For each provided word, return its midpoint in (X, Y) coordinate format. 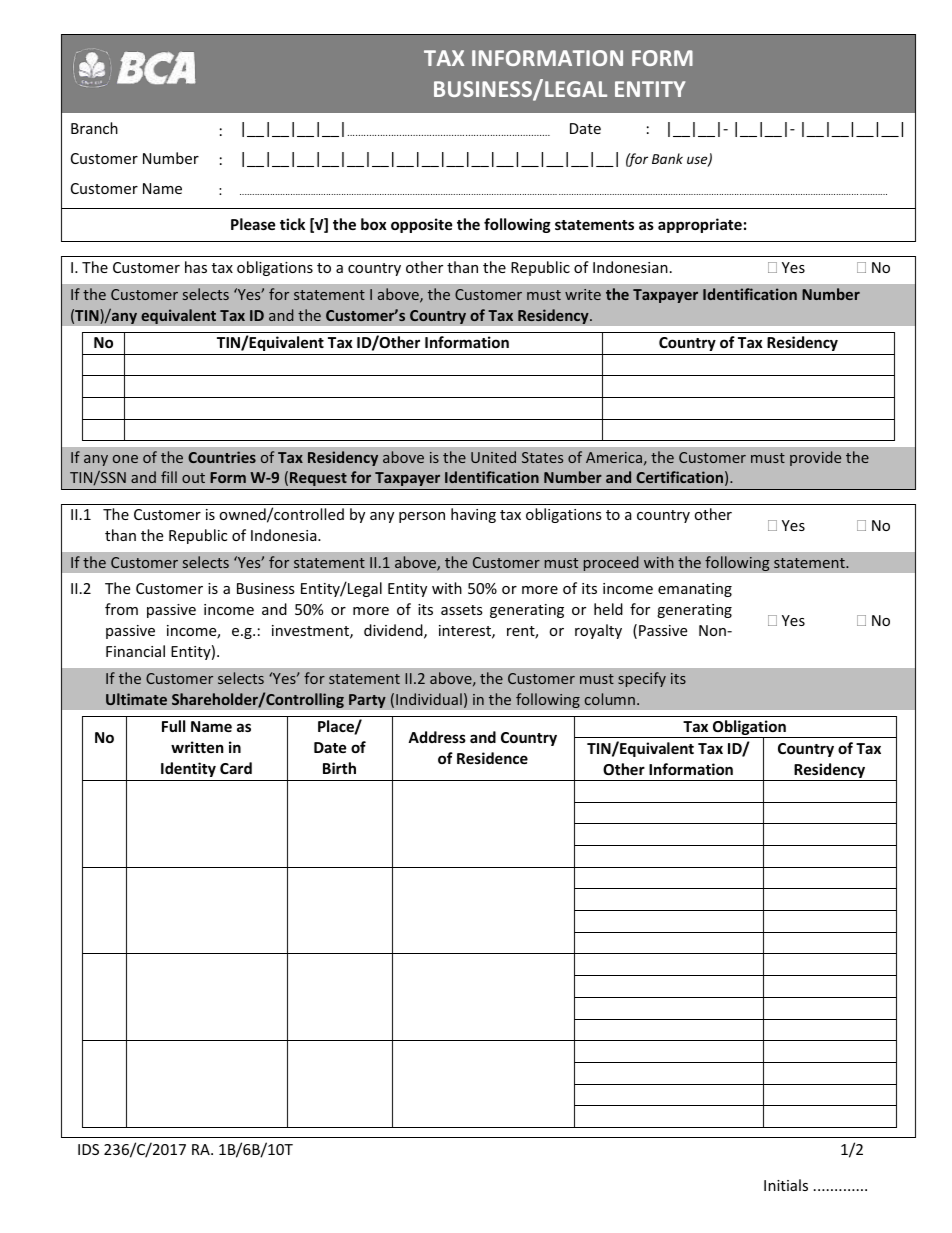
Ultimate (136, 699)
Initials (786, 1185)
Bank (667, 158)
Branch (94, 128)
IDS (88, 1149)
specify (642, 679)
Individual (429, 699)
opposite (422, 225)
